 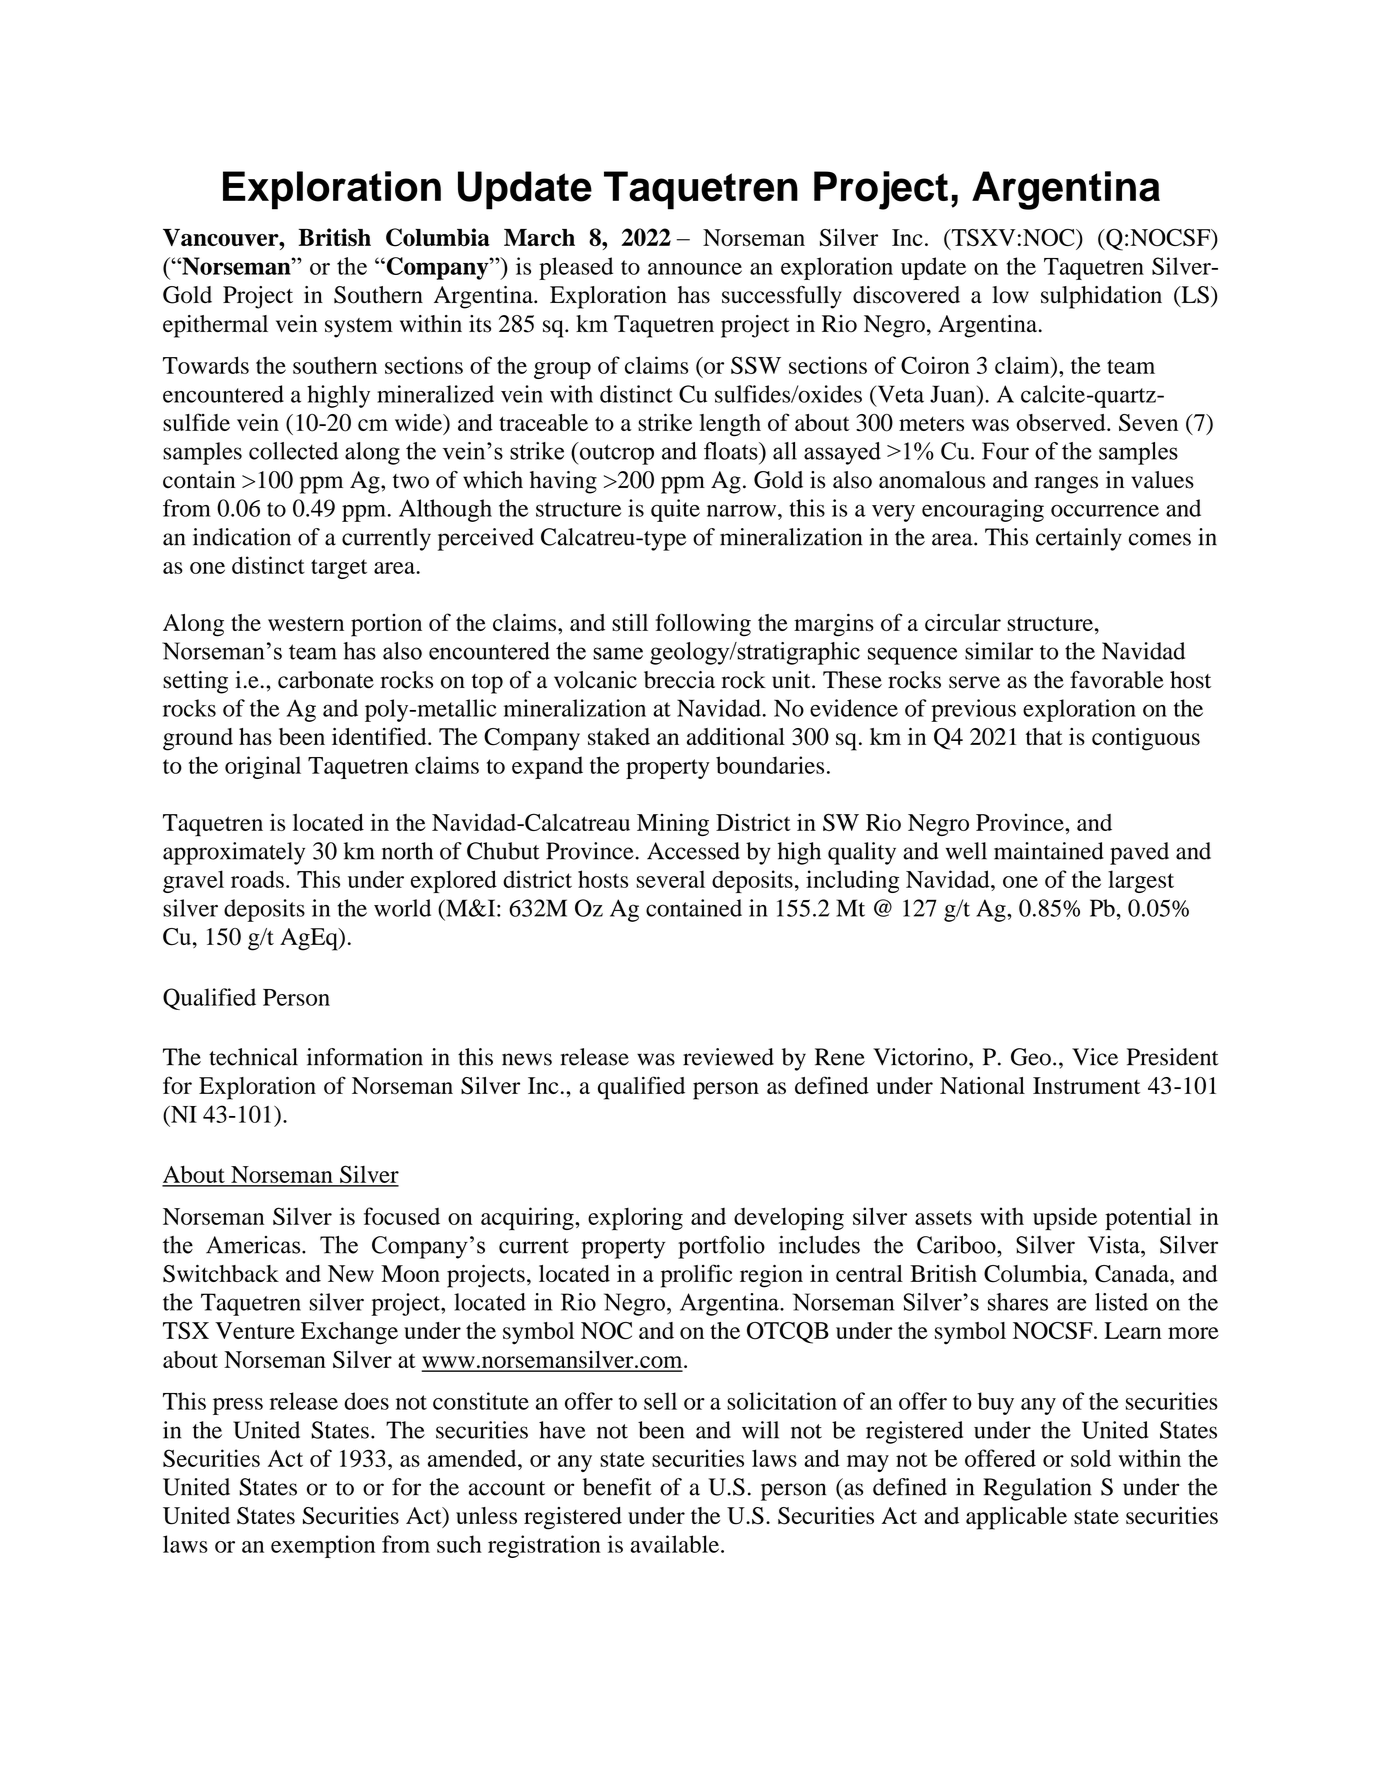 I want to click on reviewed, so click(x=728, y=1057).
